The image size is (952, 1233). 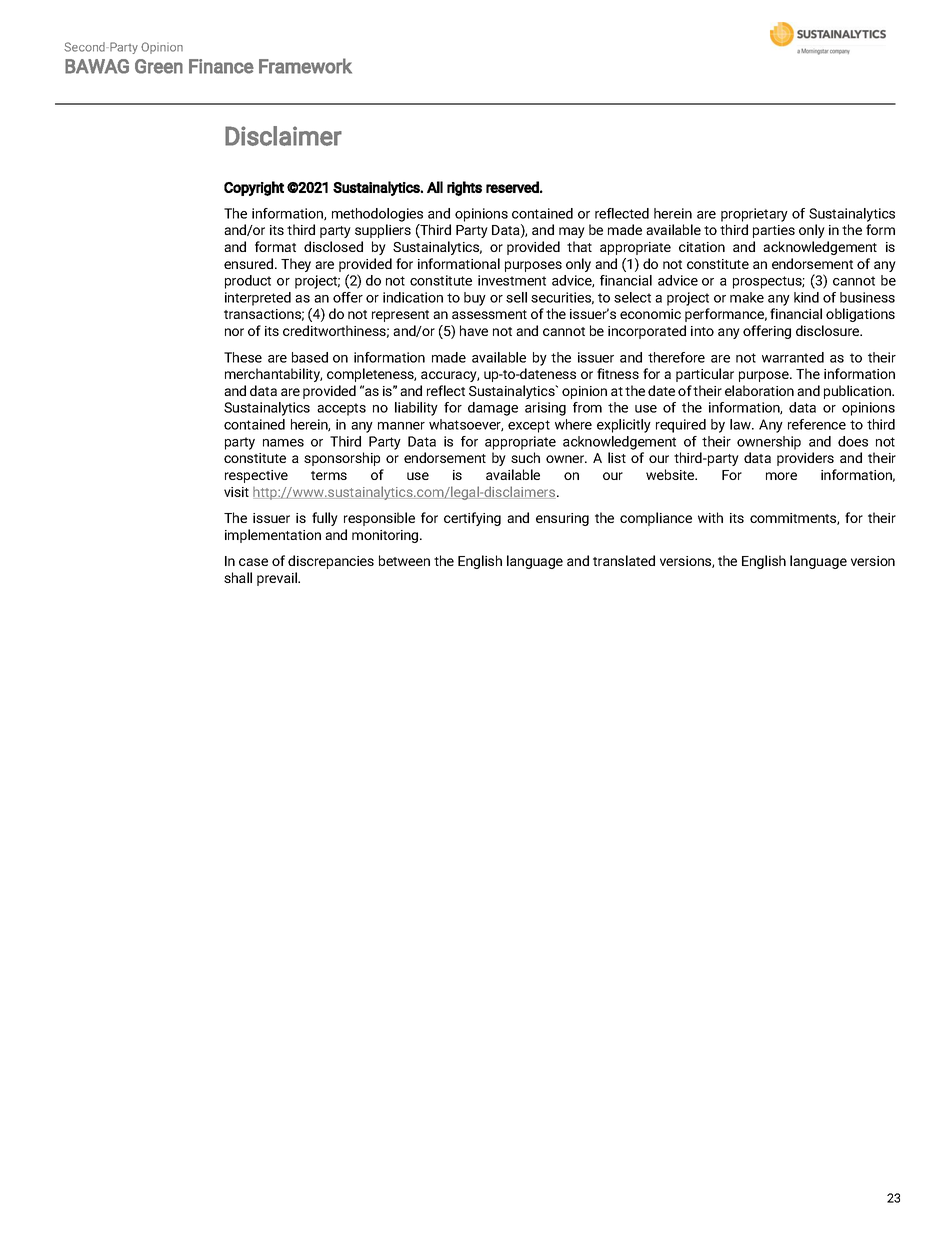 What do you see at coordinates (404, 560) in the screenshot?
I see `between` at bounding box center [404, 560].
